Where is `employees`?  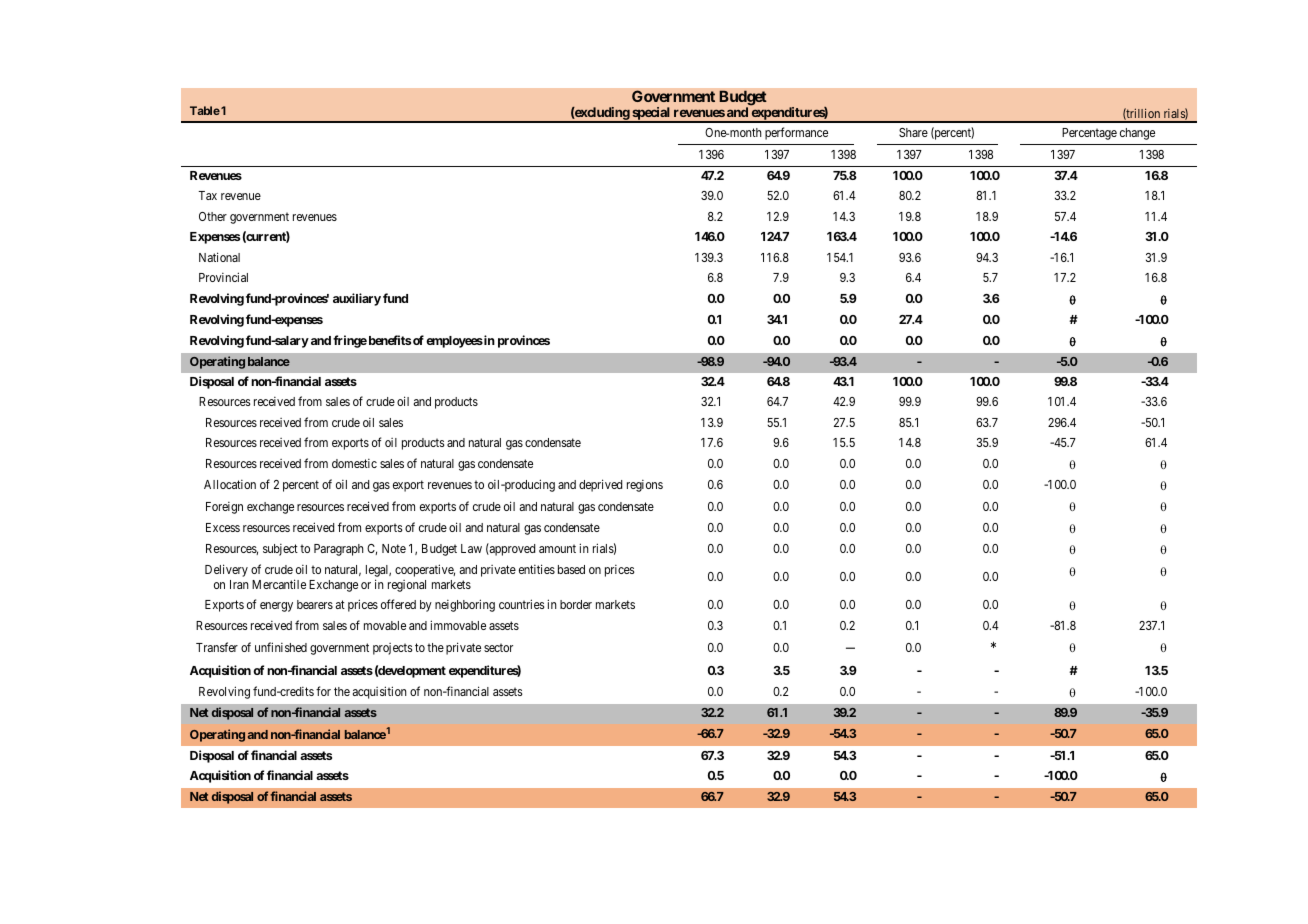 employees is located at coordinates (454, 342).
